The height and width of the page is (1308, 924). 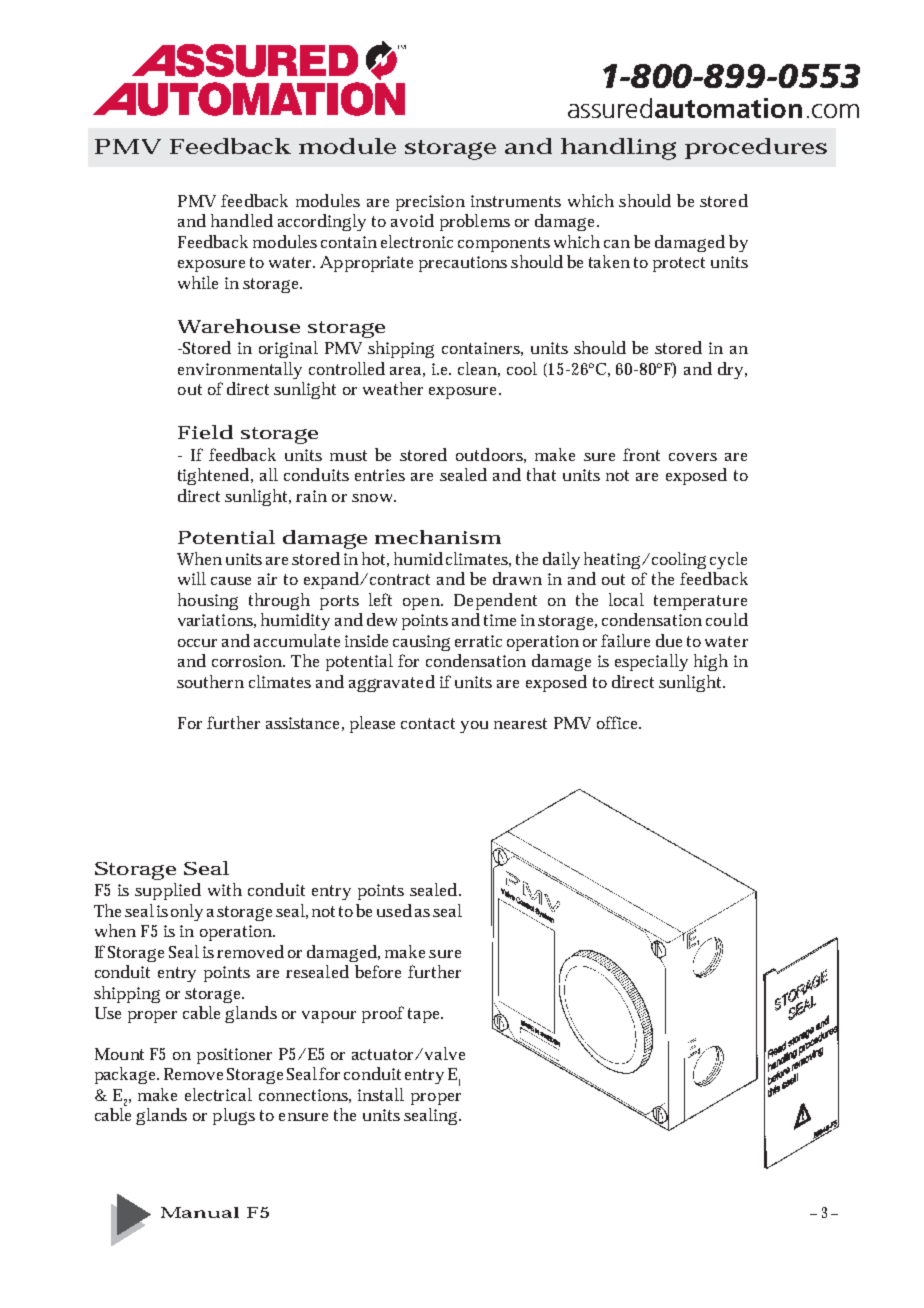 I want to click on weather, so click(x=393, y=388).
